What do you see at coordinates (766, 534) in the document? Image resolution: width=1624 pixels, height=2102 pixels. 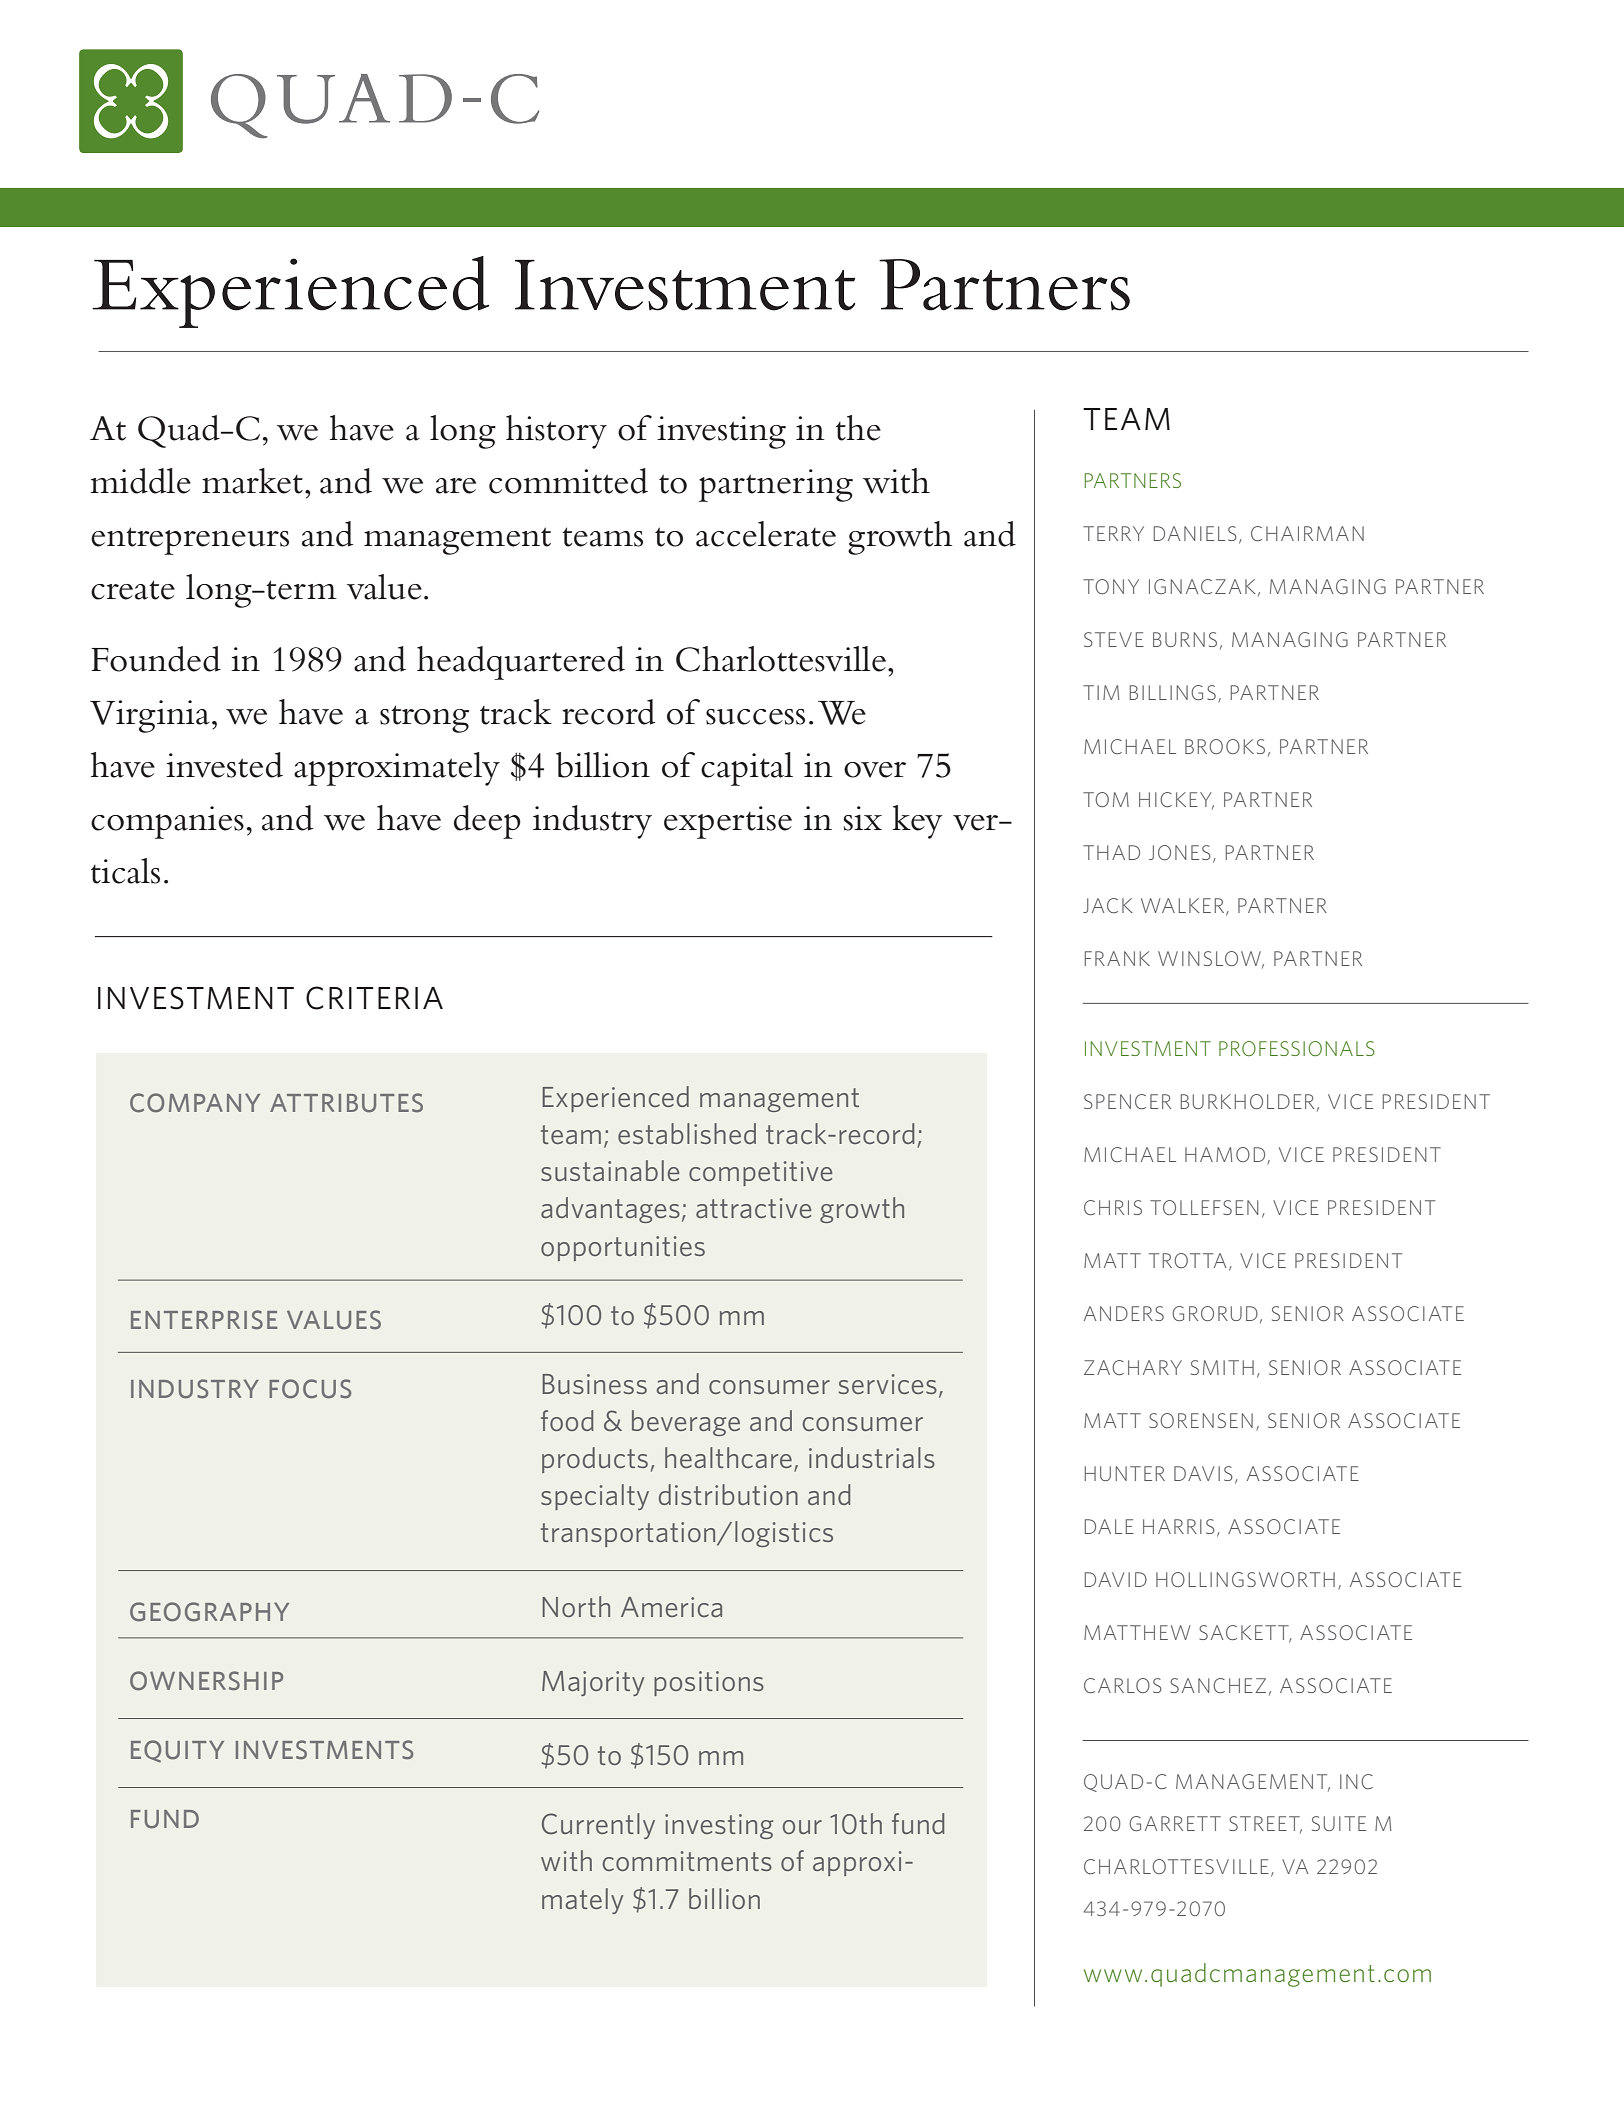 I see `accelerate` at bounding box center [766, 534].
